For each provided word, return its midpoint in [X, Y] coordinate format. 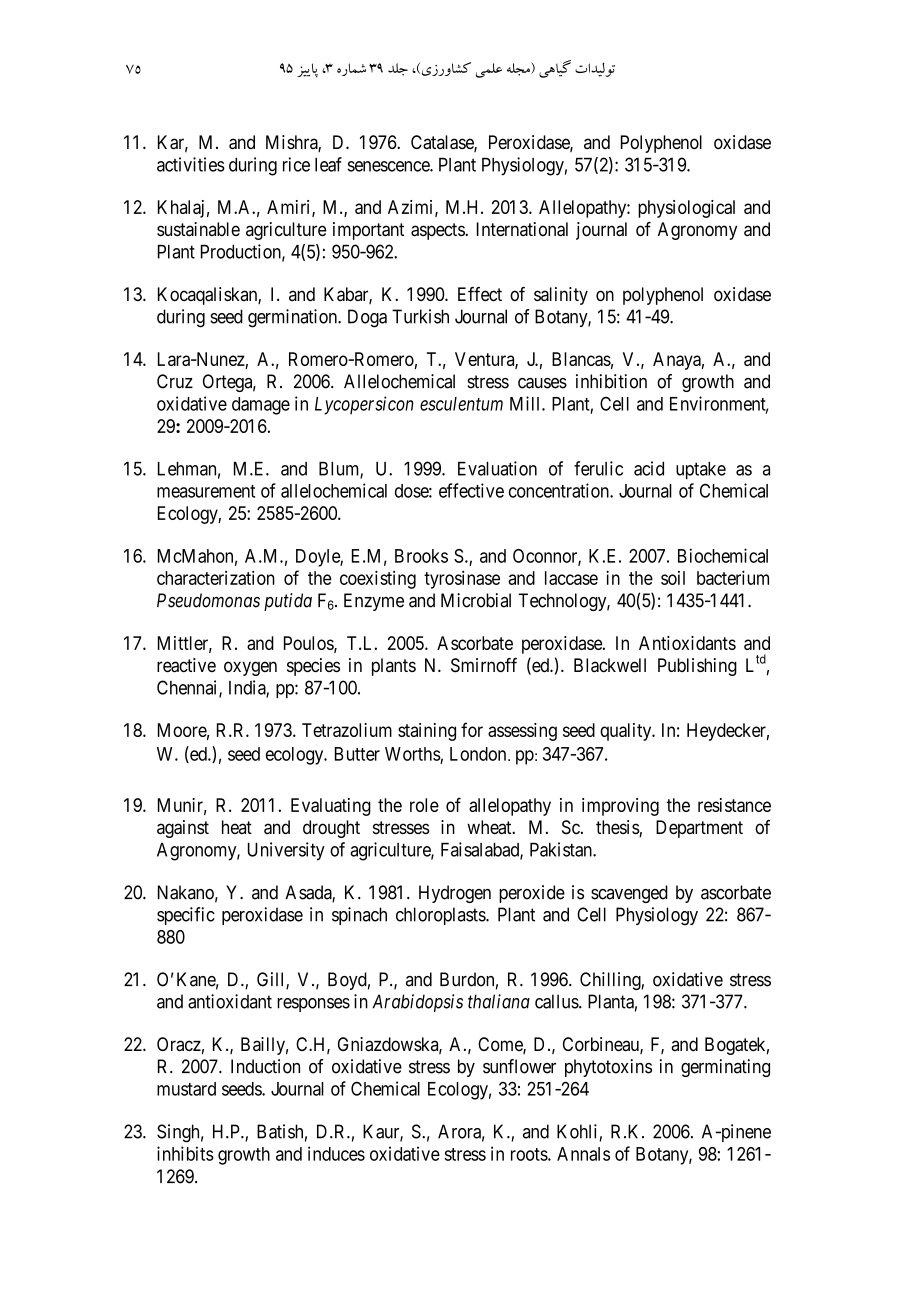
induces [336, 1153]
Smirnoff [484, 665]
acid [649, 468]
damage [261, 406]
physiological [686, 209]
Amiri [290, 208]
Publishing [697, 667]
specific [186, 916]
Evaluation [497, 468]
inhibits [185, 1153]
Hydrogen [455, 894]
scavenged [629, 894]
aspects [438, 231]
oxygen [250, 668]
